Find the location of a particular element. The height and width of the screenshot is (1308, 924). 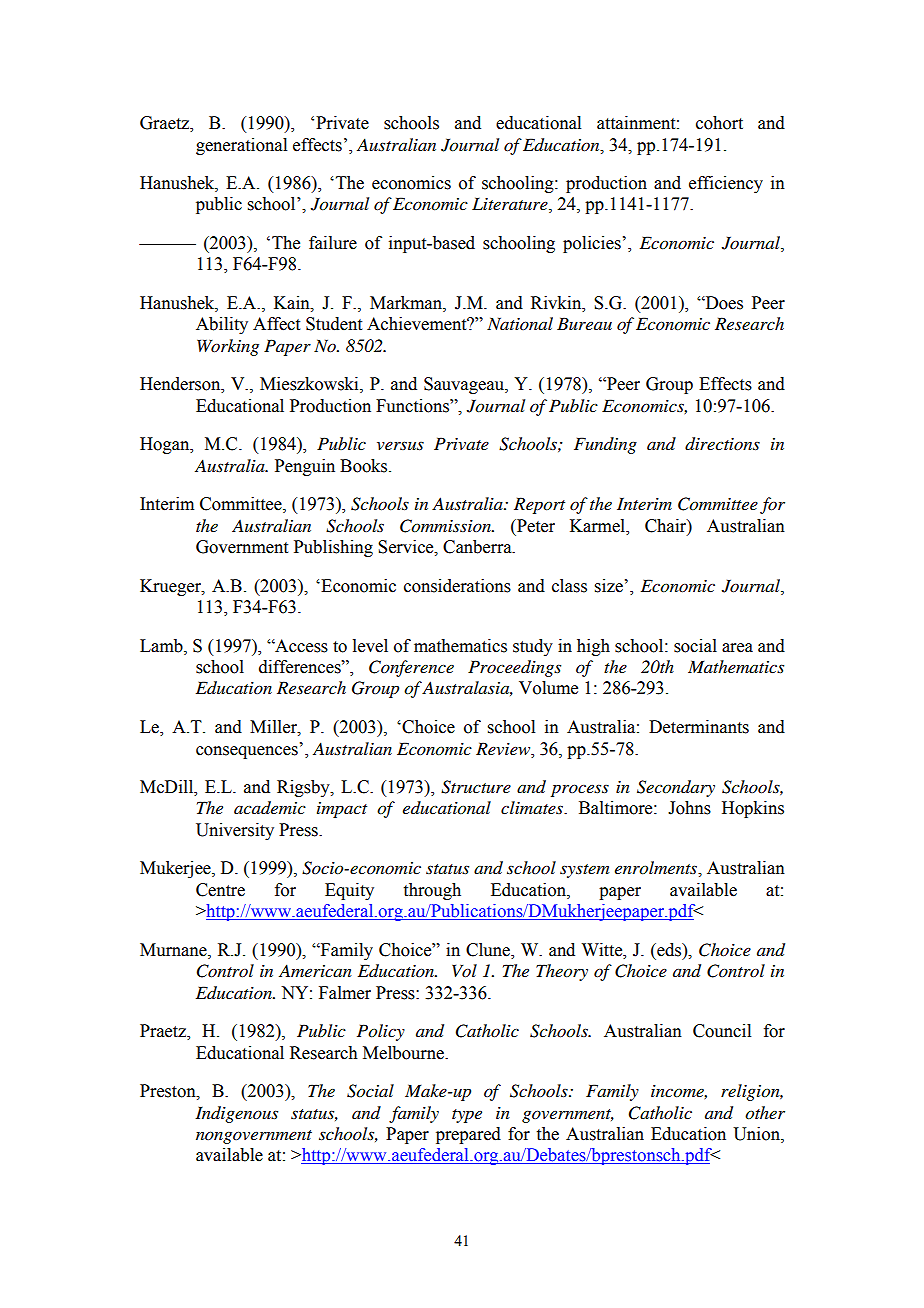

cohort is located at coordinates (719, 123).
